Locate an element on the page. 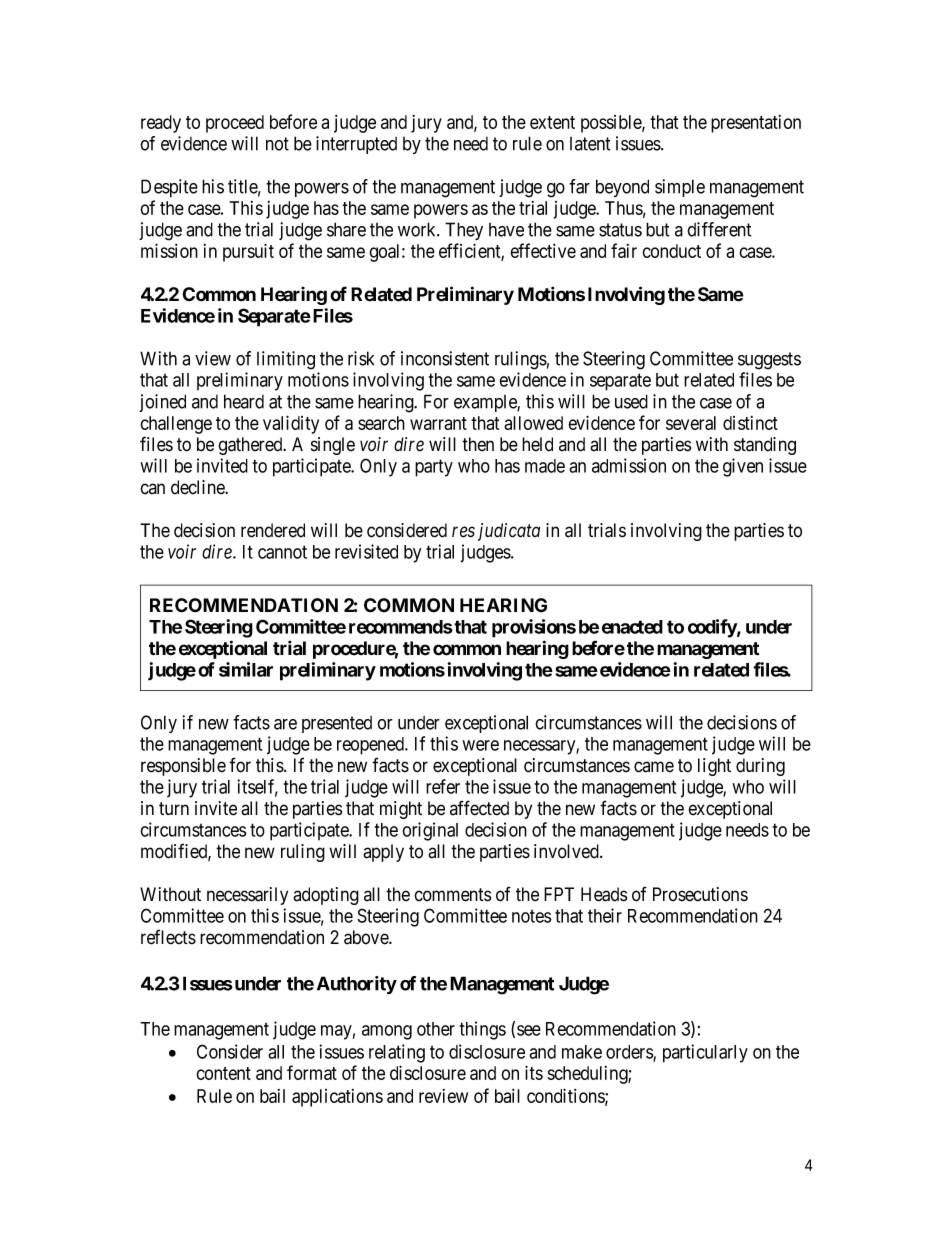  simple is located at coordinates (680, 188).
